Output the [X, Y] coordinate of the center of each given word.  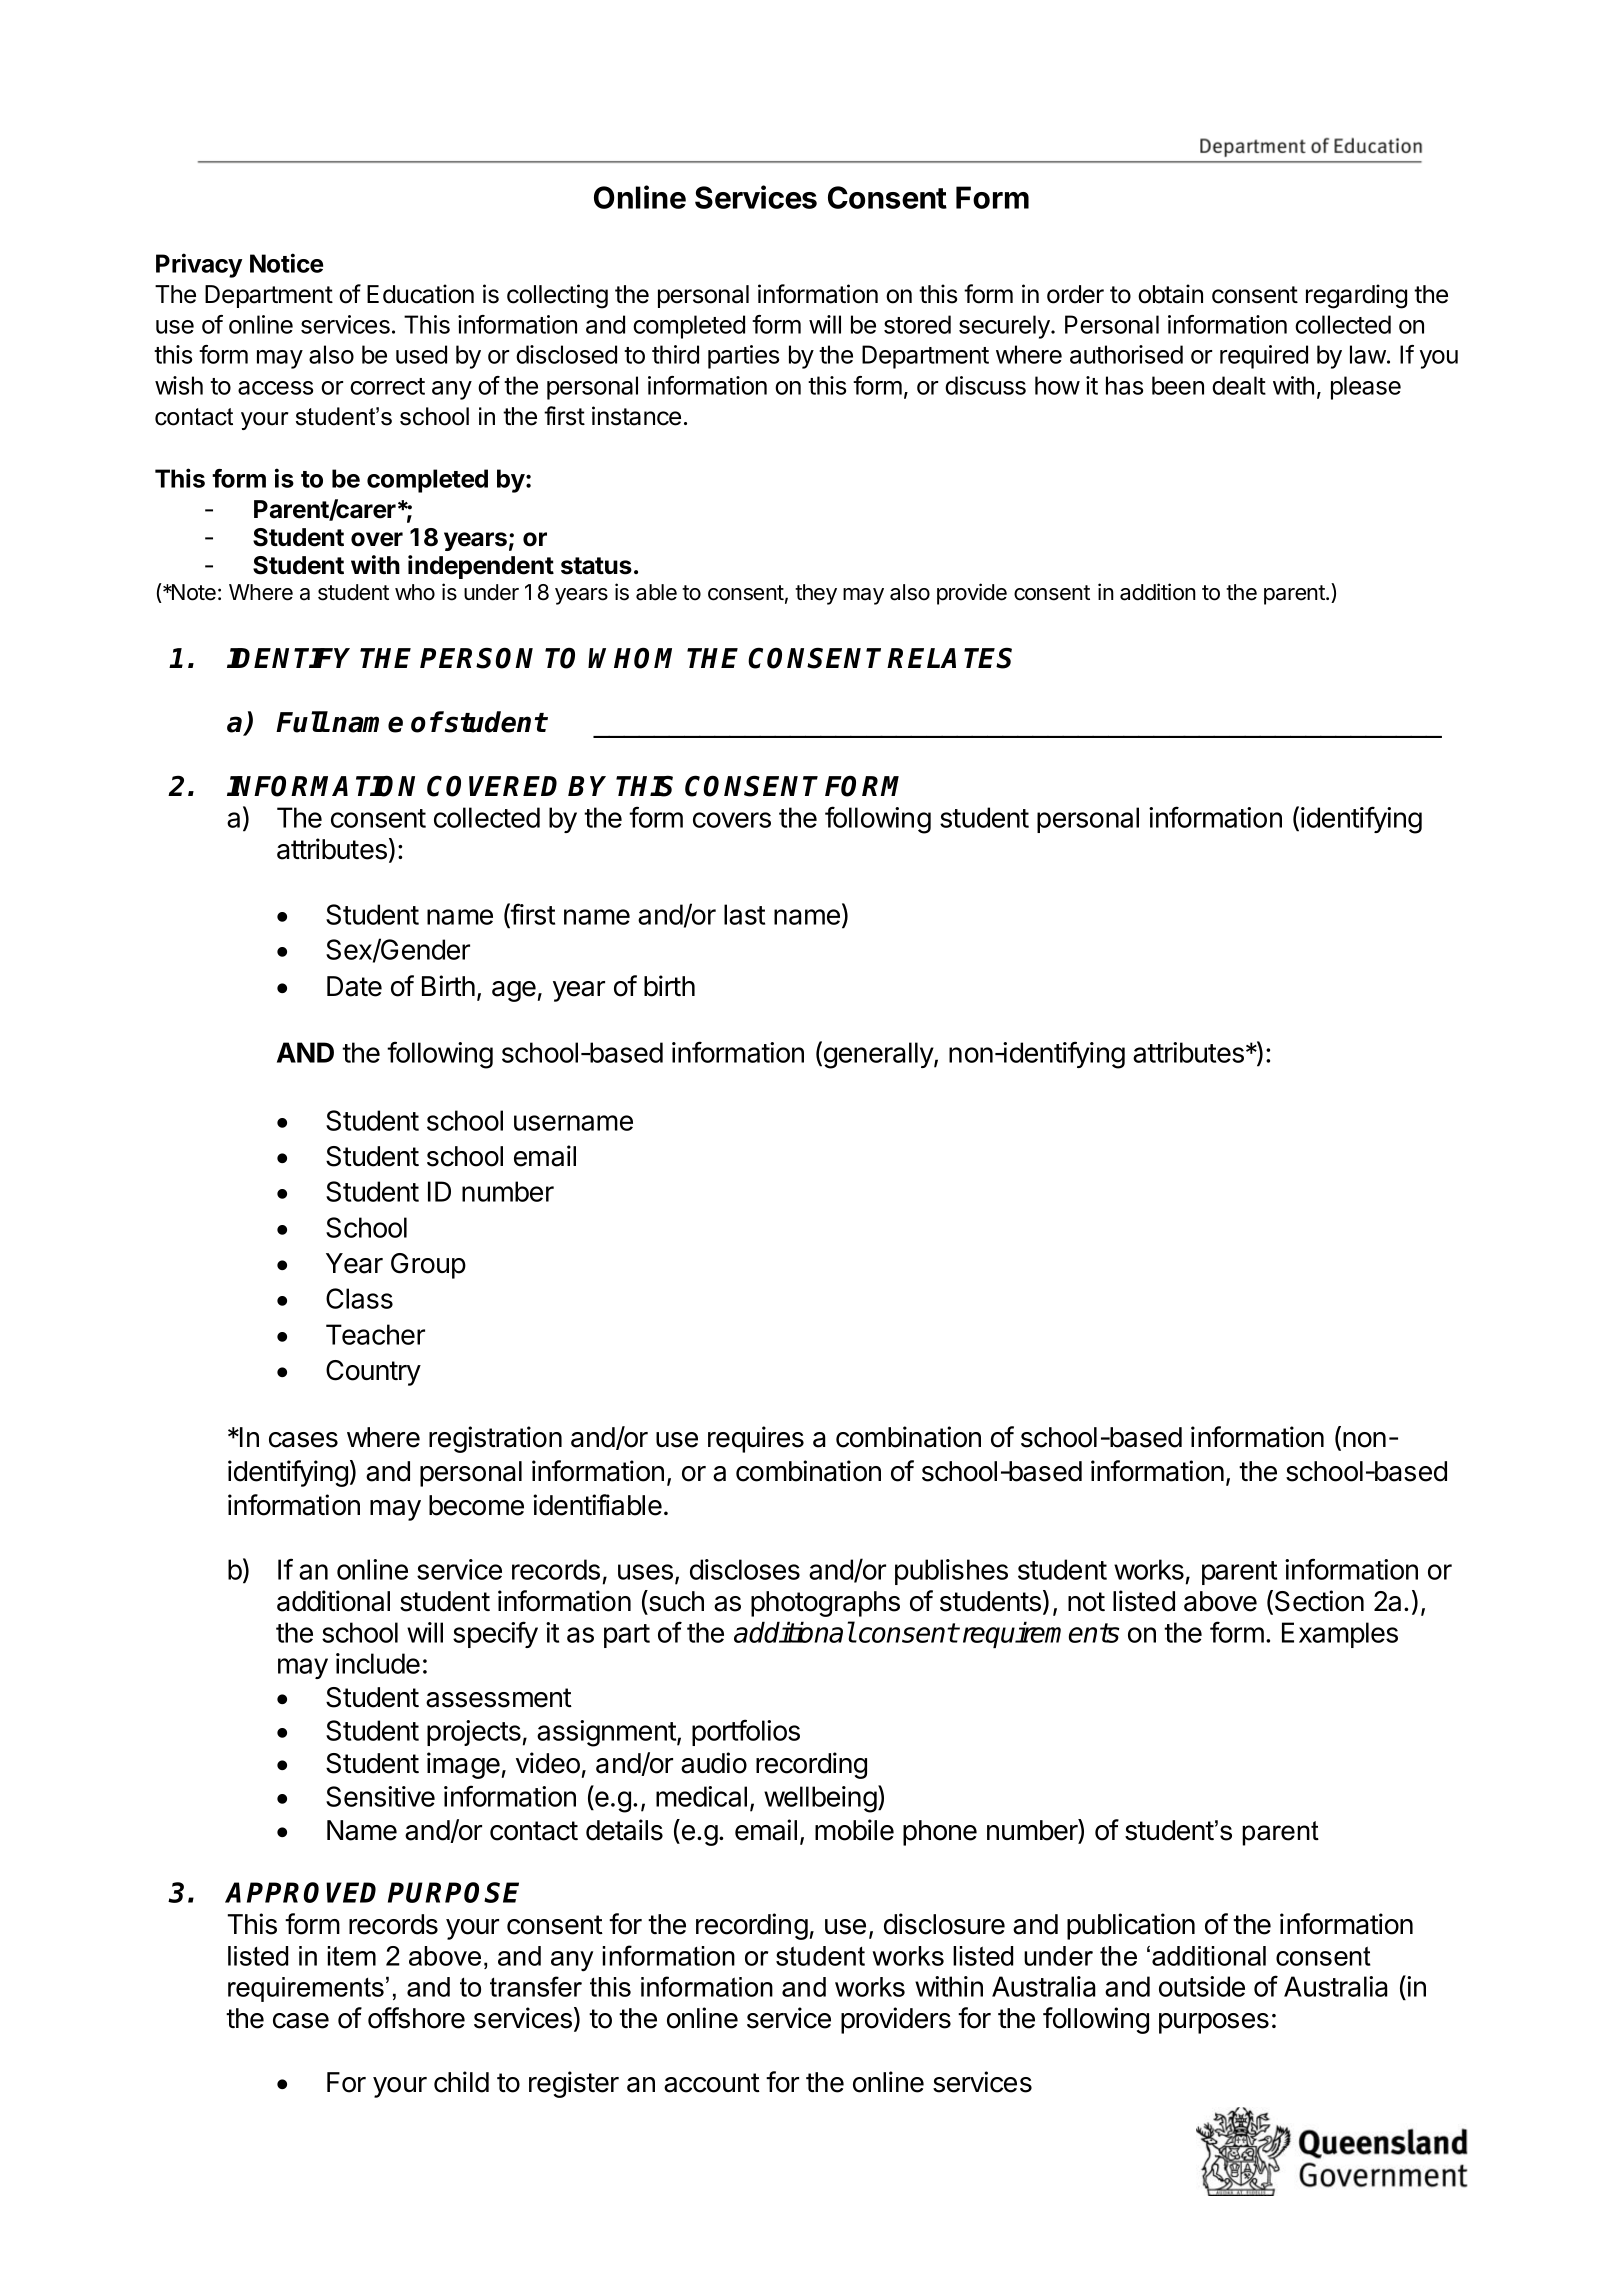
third [675, 354]
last [744, 914]
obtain [1170, 294]
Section [1319, 1601]
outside [1202, 1986]
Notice [286, 263]
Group [428, 1266]
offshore [416, 2018]
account [712, 2083]
